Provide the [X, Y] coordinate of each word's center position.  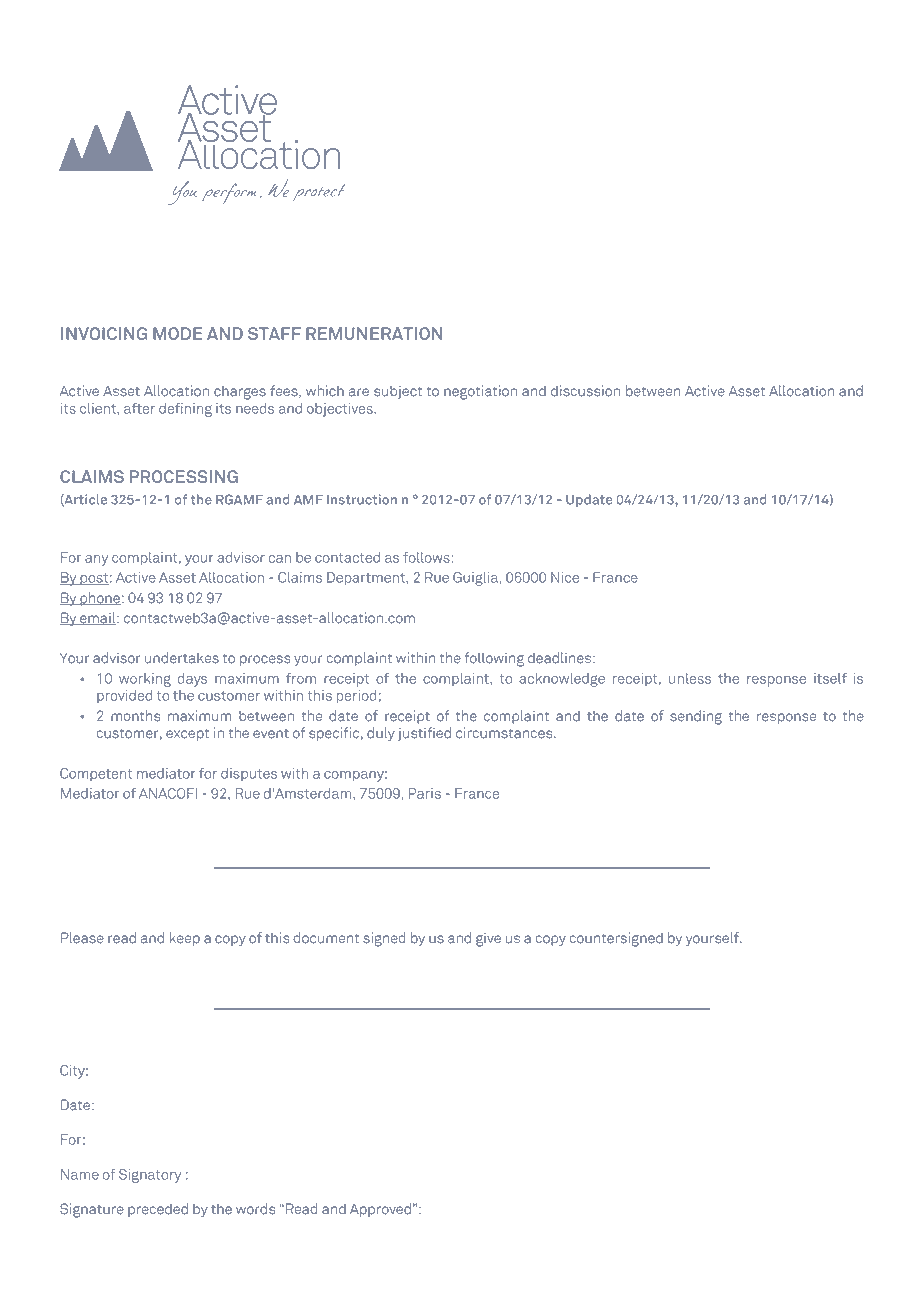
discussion [585, 391]
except [187, 734]
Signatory [150, 1176]
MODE [177, 333]
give [488, 939]
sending [696, 717]
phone [99, 599]
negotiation [480, 392]
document [326, 938]
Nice [565, 577]
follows [426, 557]
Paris [425, 793]
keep [185, 939]
